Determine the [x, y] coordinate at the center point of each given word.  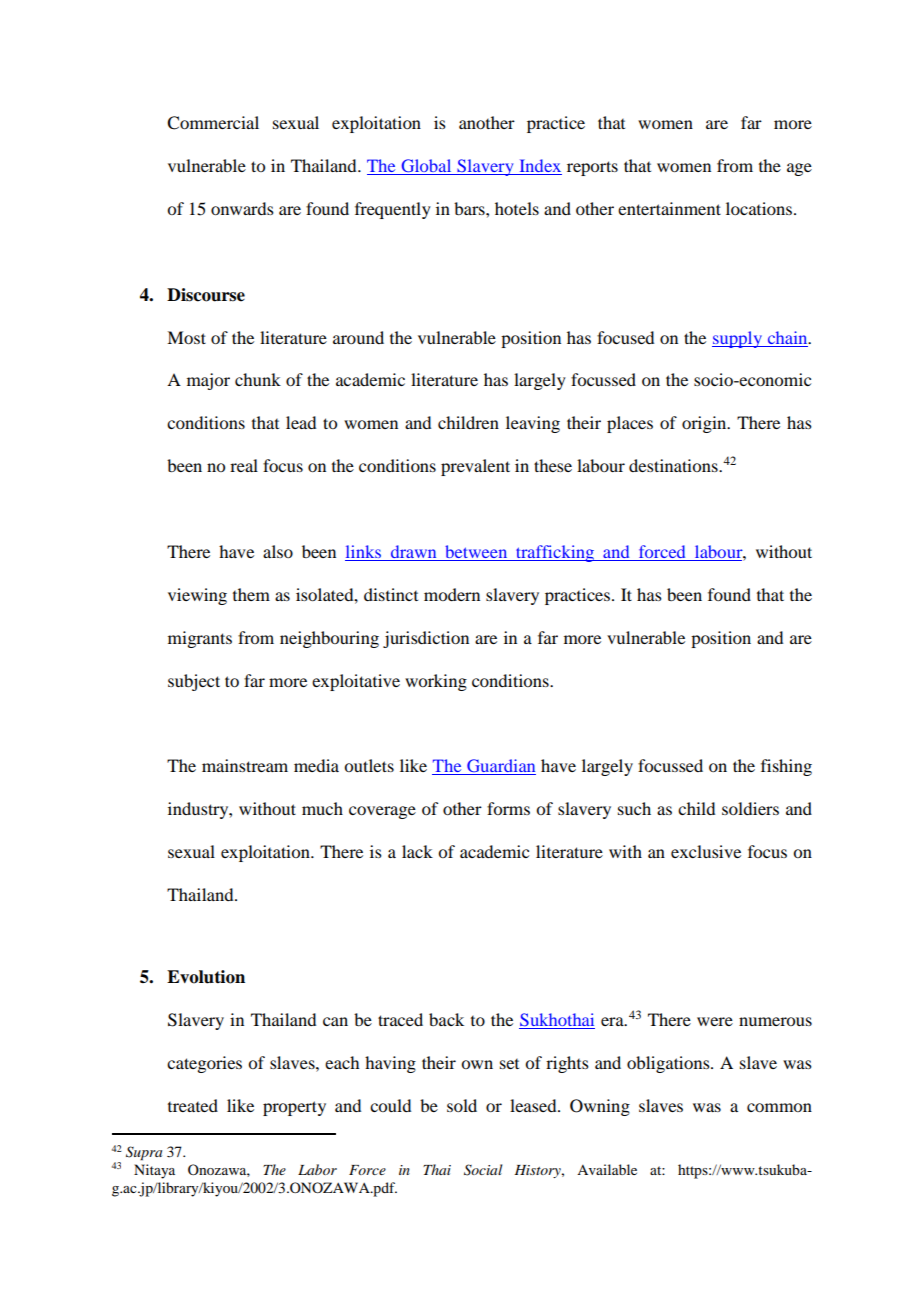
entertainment [669, 208]
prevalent [475, 467]
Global [426, 167]
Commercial [213, 123]
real [244, 465]
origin [705, 424]
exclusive [706, 851]
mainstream [245, 765]
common [779, 1107]
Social [483, 1170]
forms [508, 808]
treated [193, 1105]
